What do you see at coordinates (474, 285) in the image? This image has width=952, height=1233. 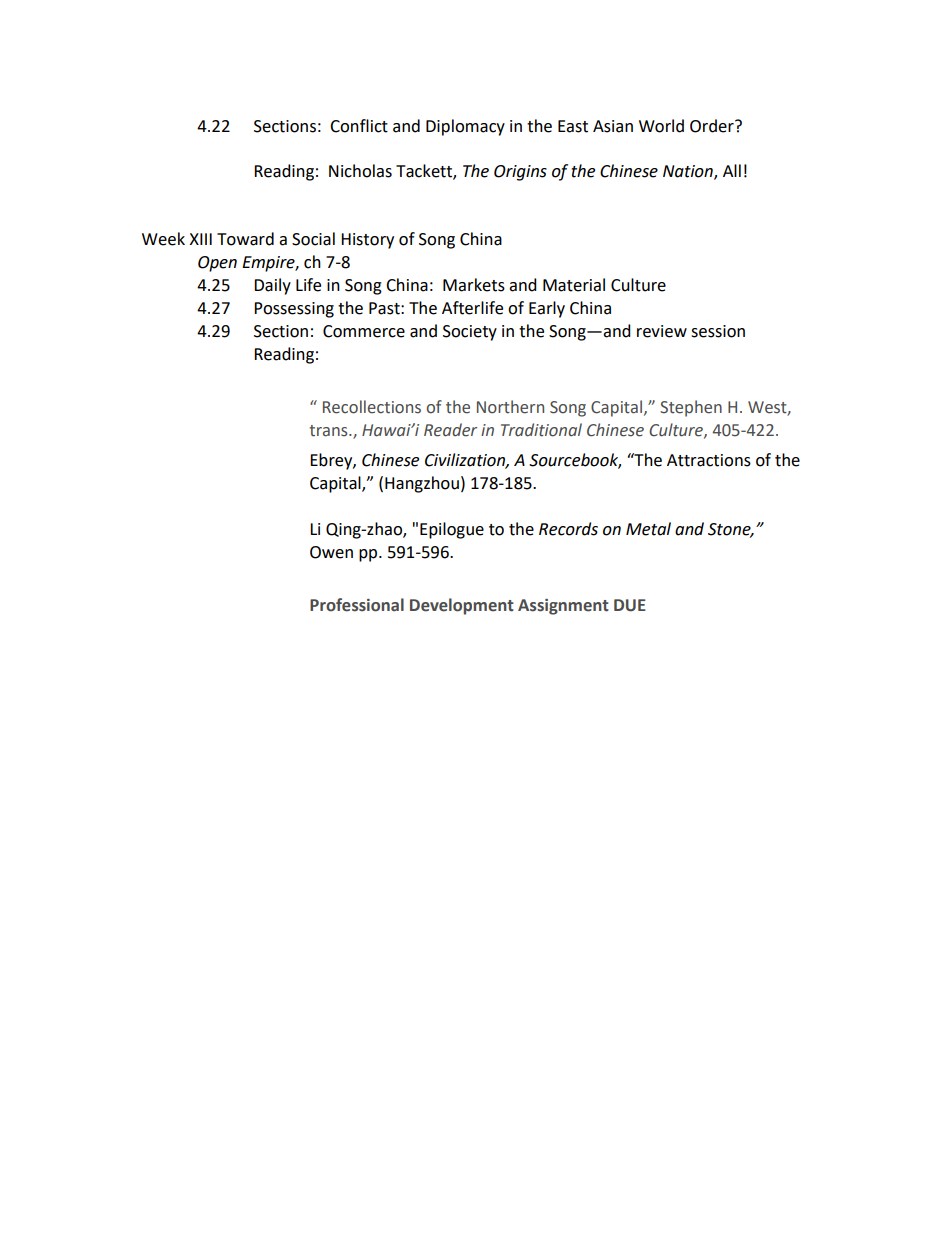 I see `Markets` at bounding box center [474, 285].
